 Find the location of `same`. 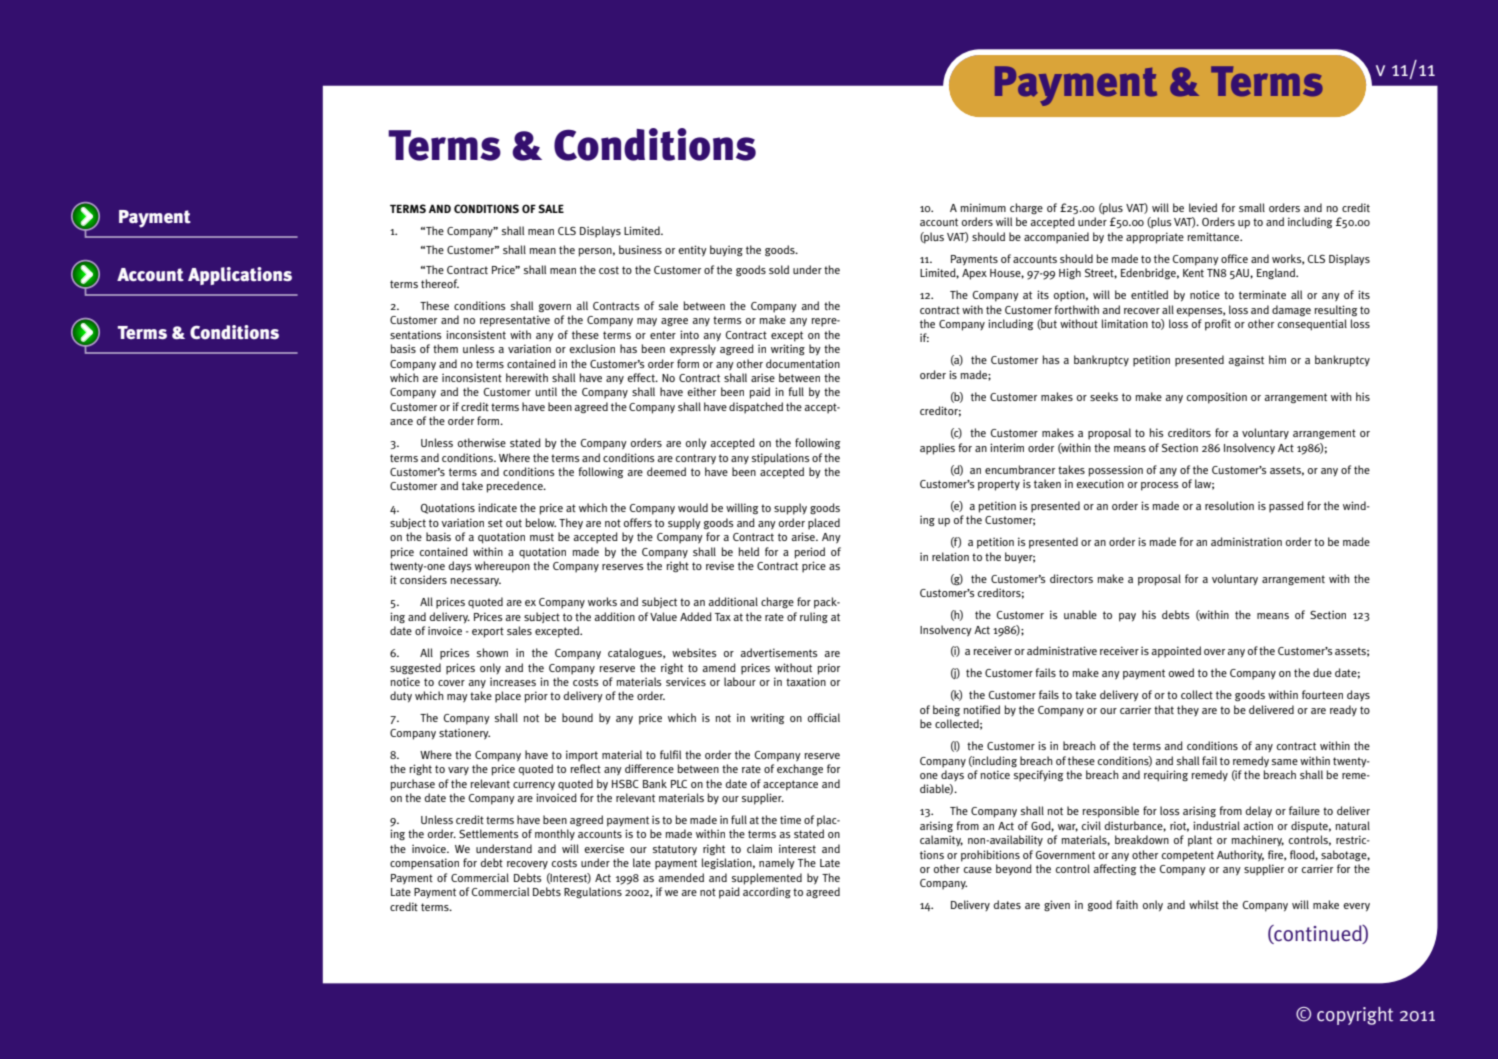

same is located at coordinates (1285, 762).
